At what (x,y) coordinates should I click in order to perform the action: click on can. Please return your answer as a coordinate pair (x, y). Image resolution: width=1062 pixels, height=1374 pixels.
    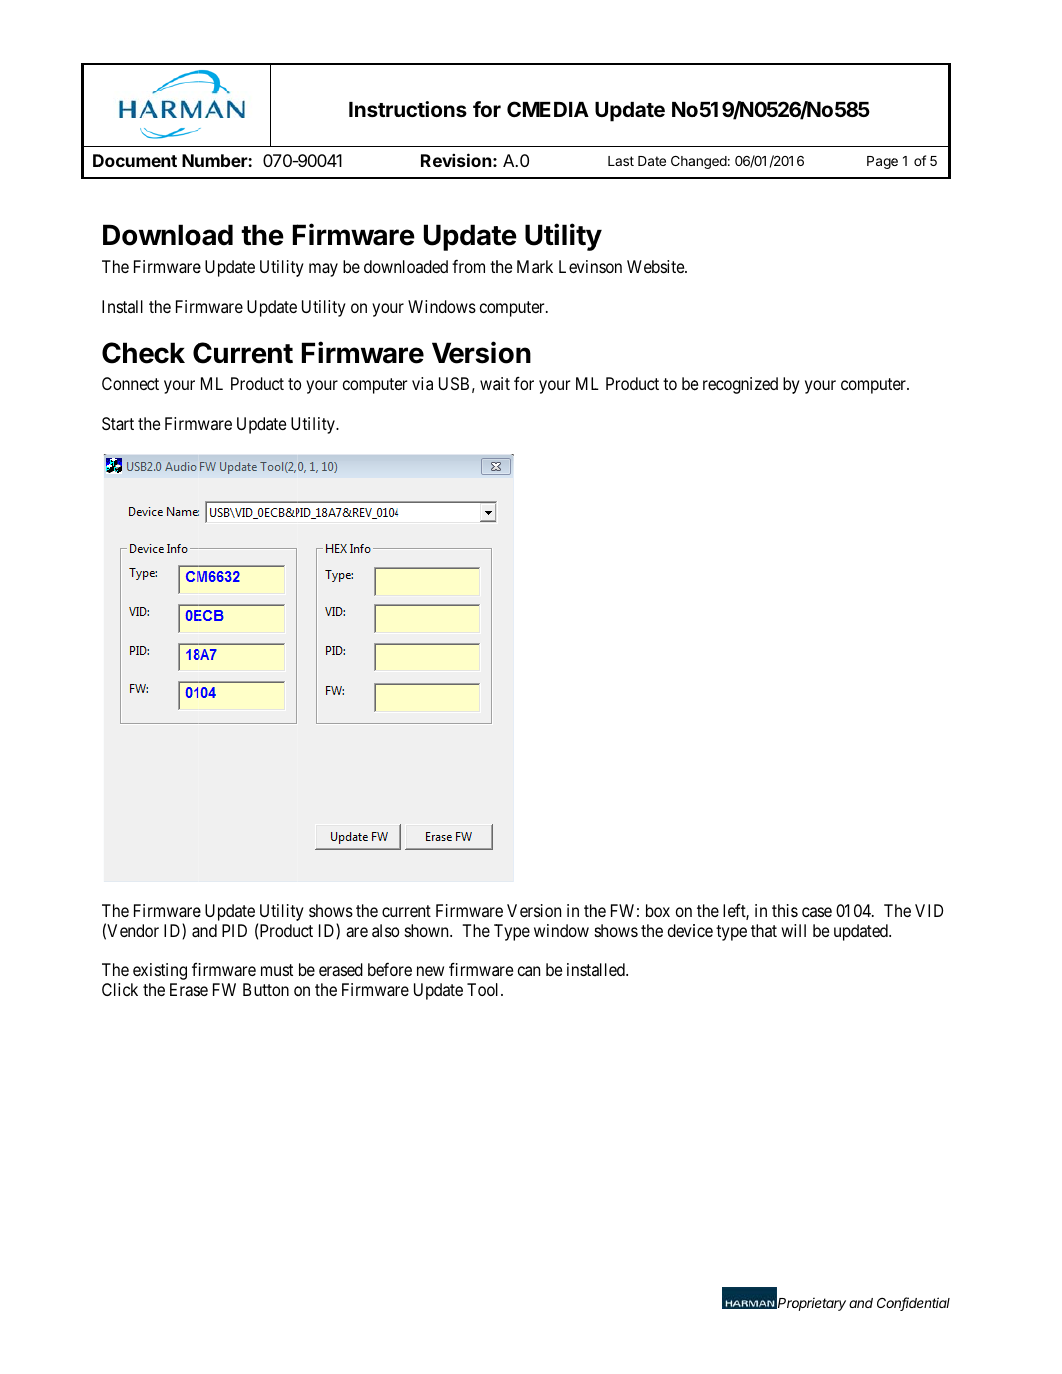
    Looking at the image, I should click on (529, 971).
